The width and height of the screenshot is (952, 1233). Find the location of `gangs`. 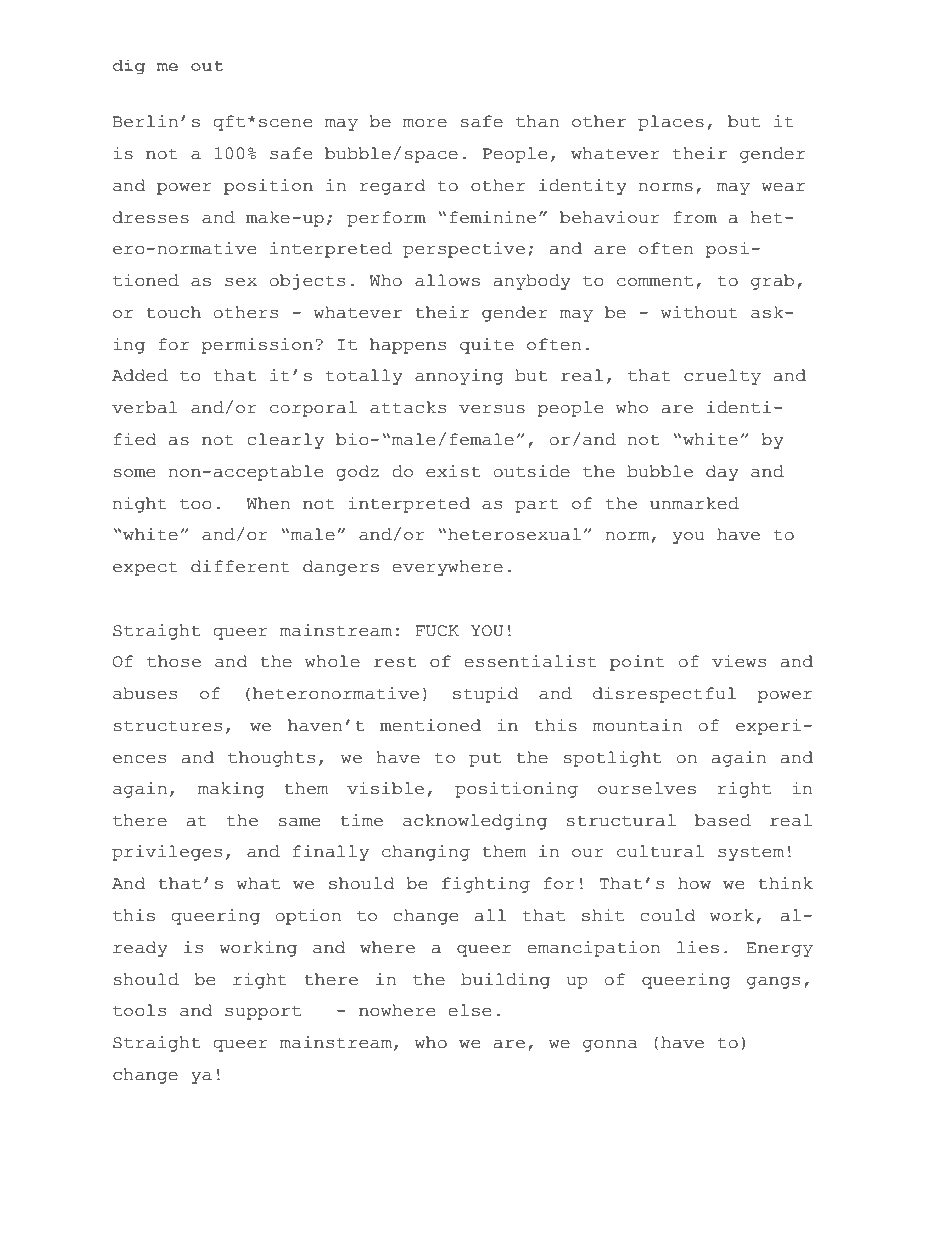

gangs is located at coordinates (773, 983).
